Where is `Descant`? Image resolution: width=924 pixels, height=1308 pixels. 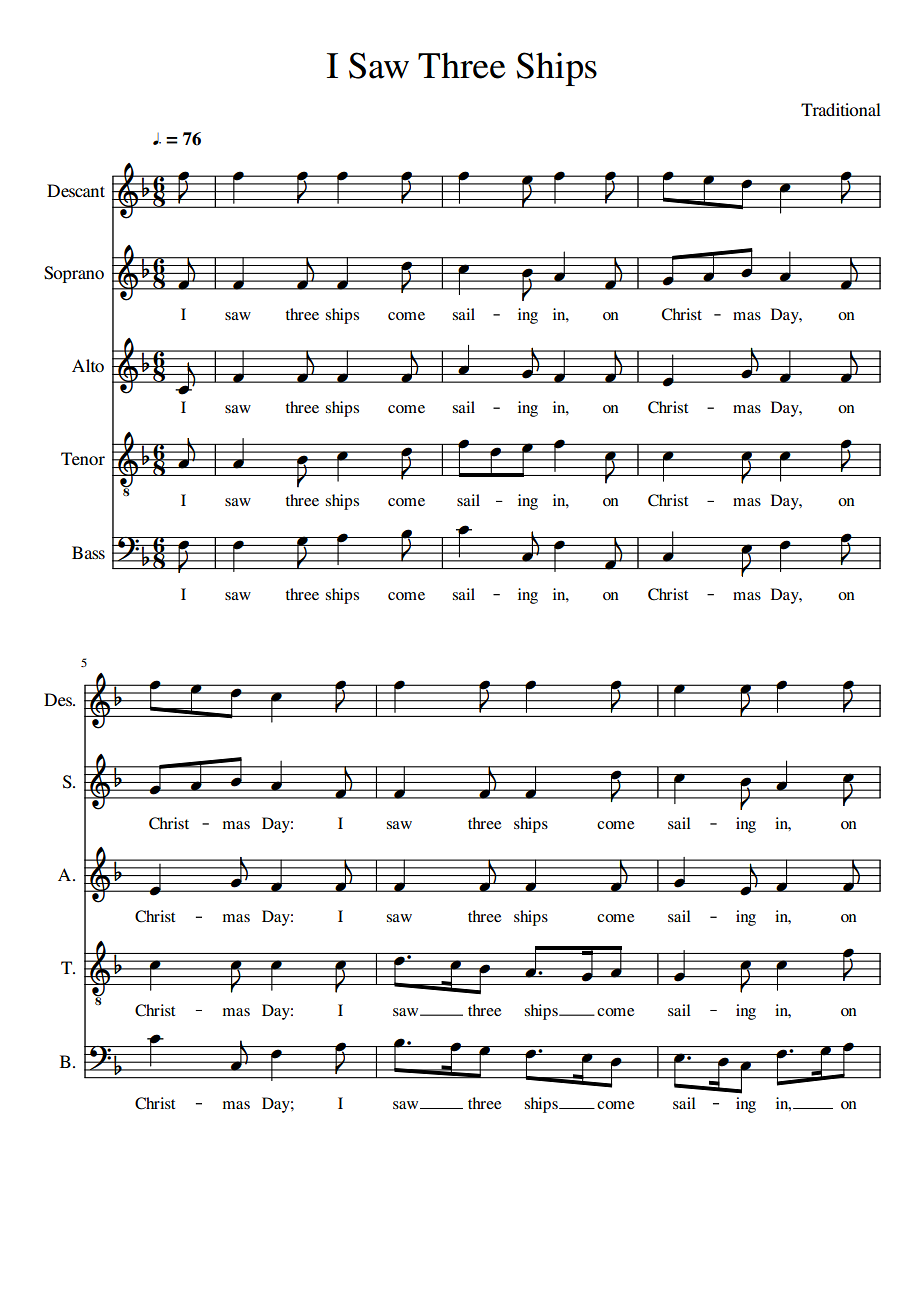
Descant is located at coordinates (76, 190).
